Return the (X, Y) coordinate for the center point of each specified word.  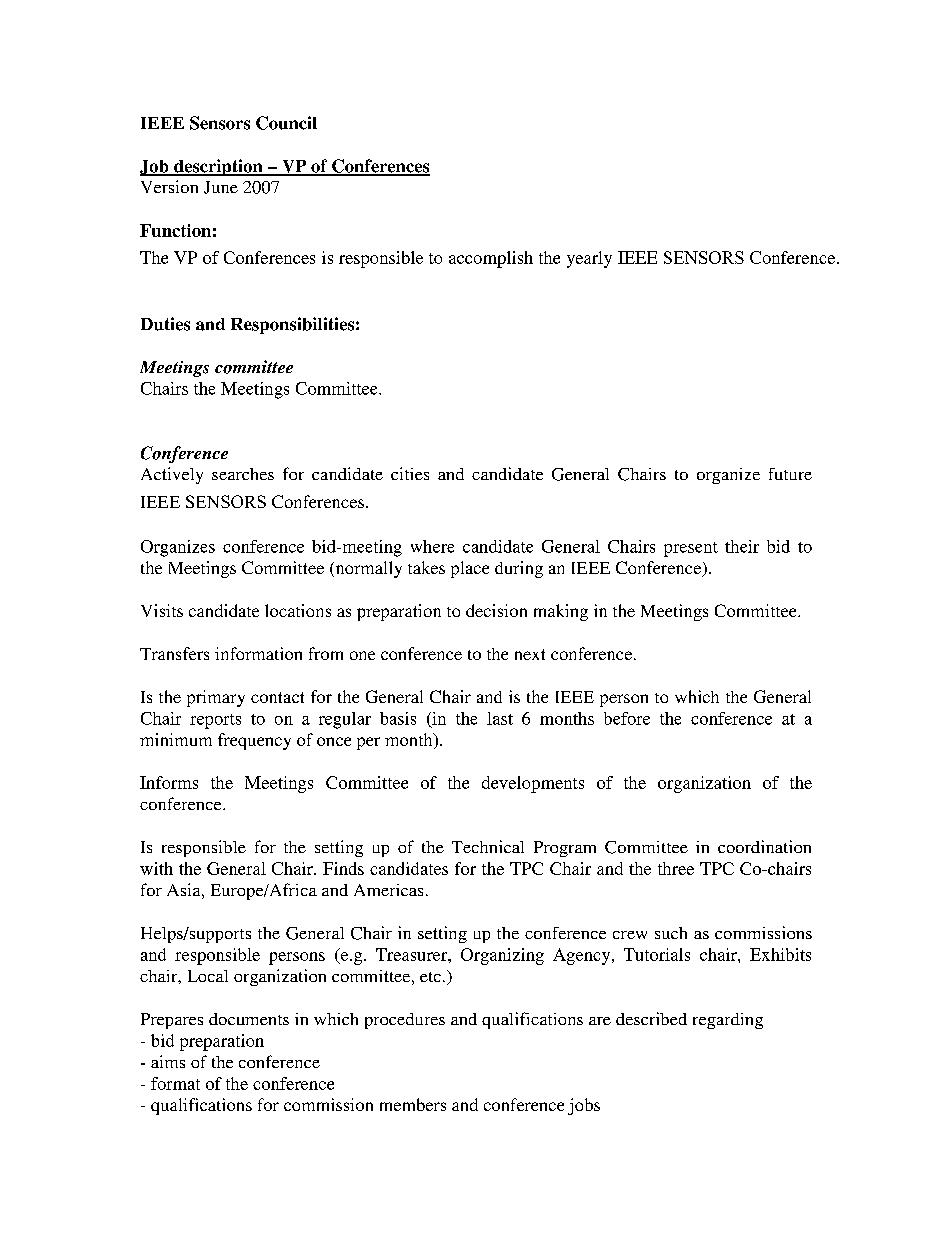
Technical (488, 846)
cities (410, 473)
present (691, 549)
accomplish (491, 259)
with (156, 868)
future (790, 474)
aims (168, 1061)
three (676, 868)
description (218, 167)
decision (496, 610)
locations (298, 610)
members (413, 1104)
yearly (589, 259)
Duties (165, 324)
